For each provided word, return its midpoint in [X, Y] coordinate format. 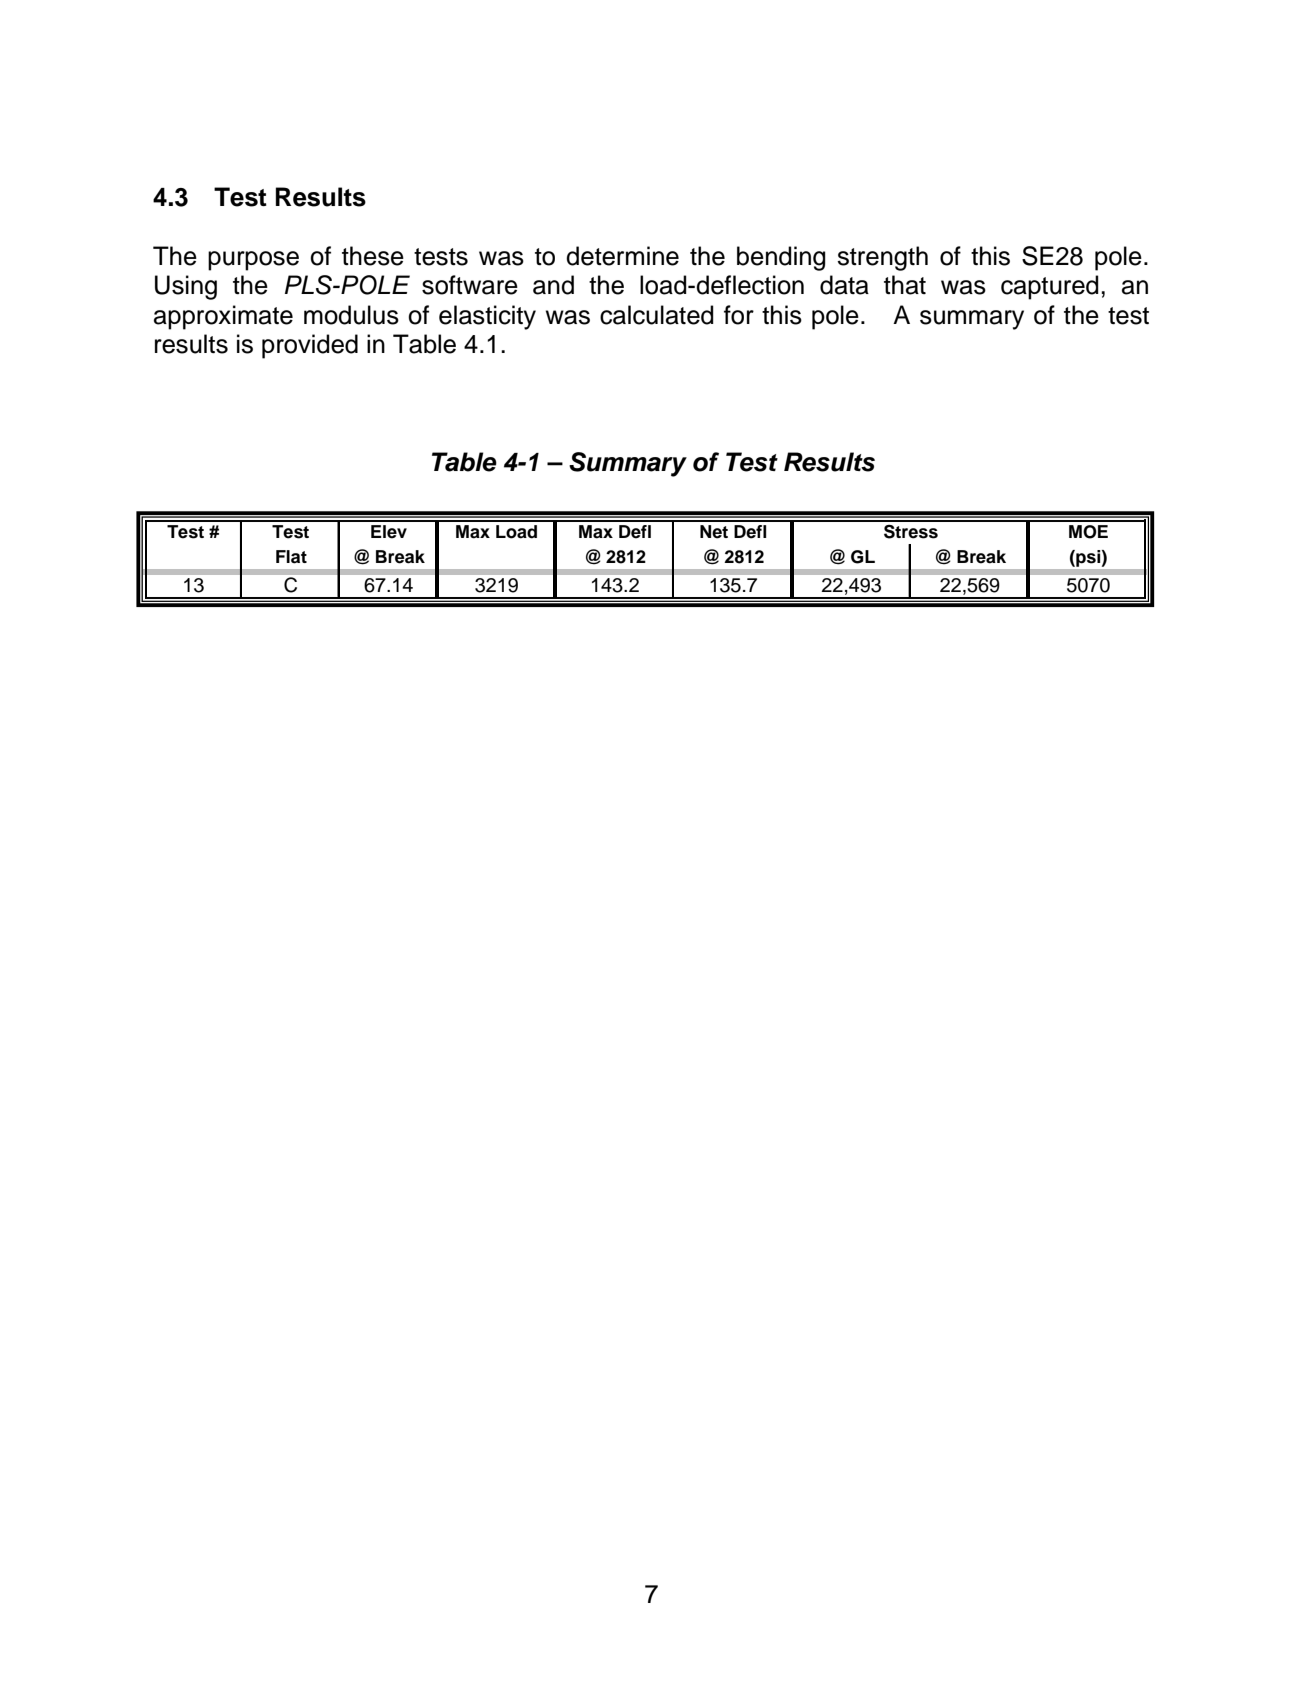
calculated [657, 315]
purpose [253, 261]
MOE [1088, 532]
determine [622, 256]
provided [310, 346]
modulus [351, 315]
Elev [389, 532]
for [739, 315]
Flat [291, 557]
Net [714, 532]
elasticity [487, 317]
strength [882, 258]
